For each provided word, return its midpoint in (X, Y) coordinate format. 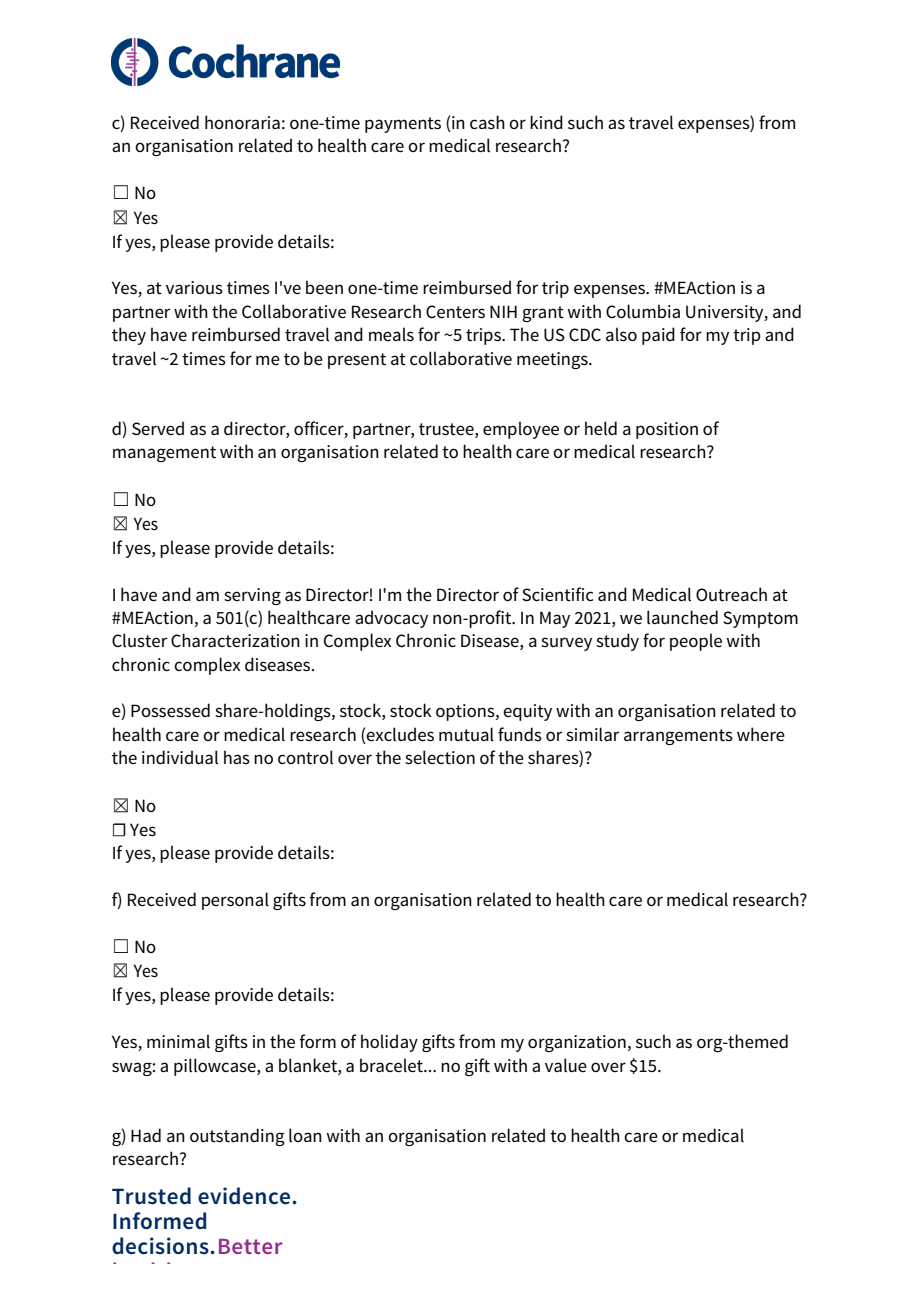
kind (546, 122)
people (696, 642)
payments (403, 125)
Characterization (235, 640)
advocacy (391, 619)
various (194, 287)
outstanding (237, 1137)
